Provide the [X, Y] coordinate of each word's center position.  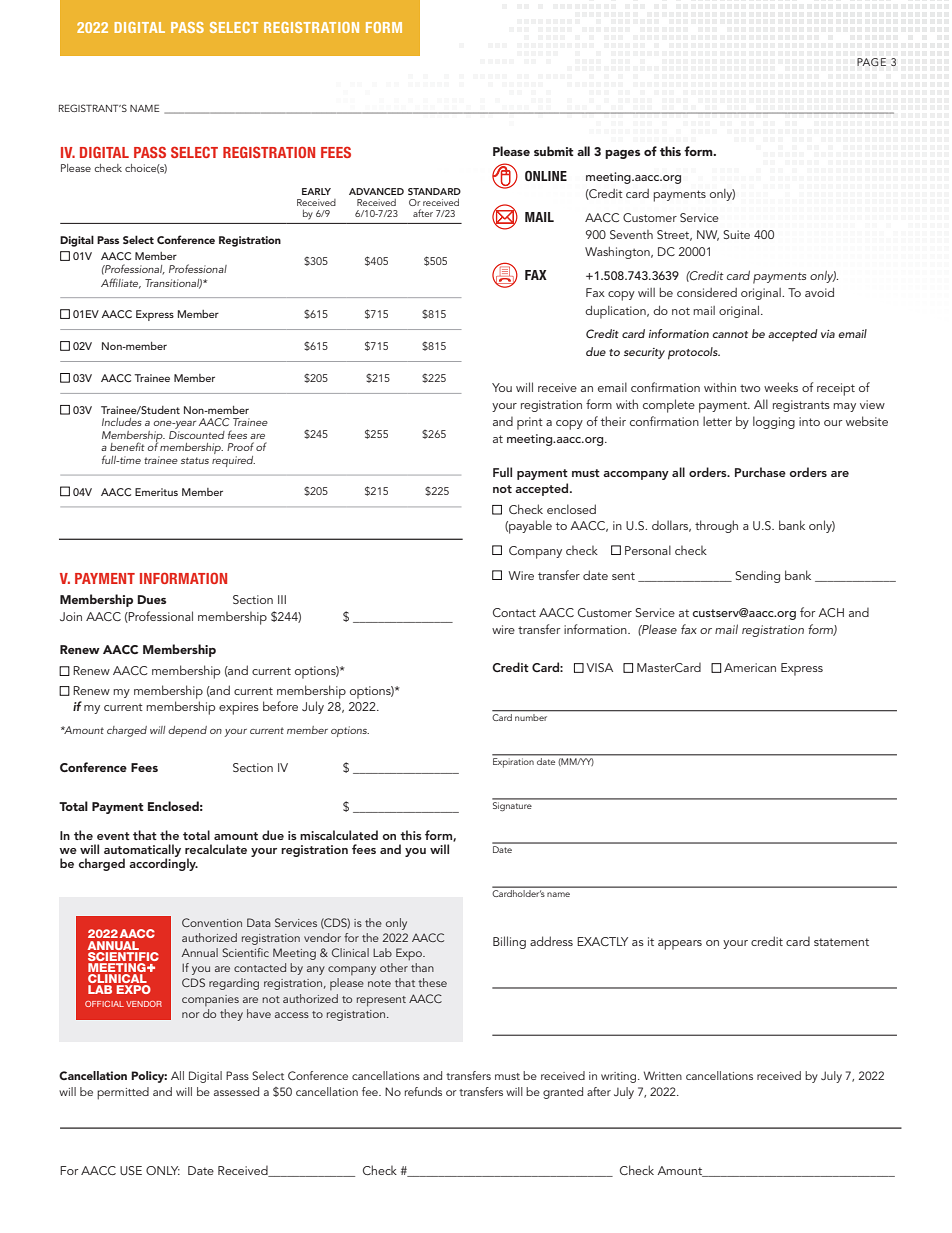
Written [663, 1075]
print [530, 423]
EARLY [316, 191]
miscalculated [339, 835]
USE [131, 1170]
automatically [142, 851]
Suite [736, 234]
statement [841, 942]
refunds [423, 1091]
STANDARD [434, 191]
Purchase [760, 472]
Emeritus [156, 492]
